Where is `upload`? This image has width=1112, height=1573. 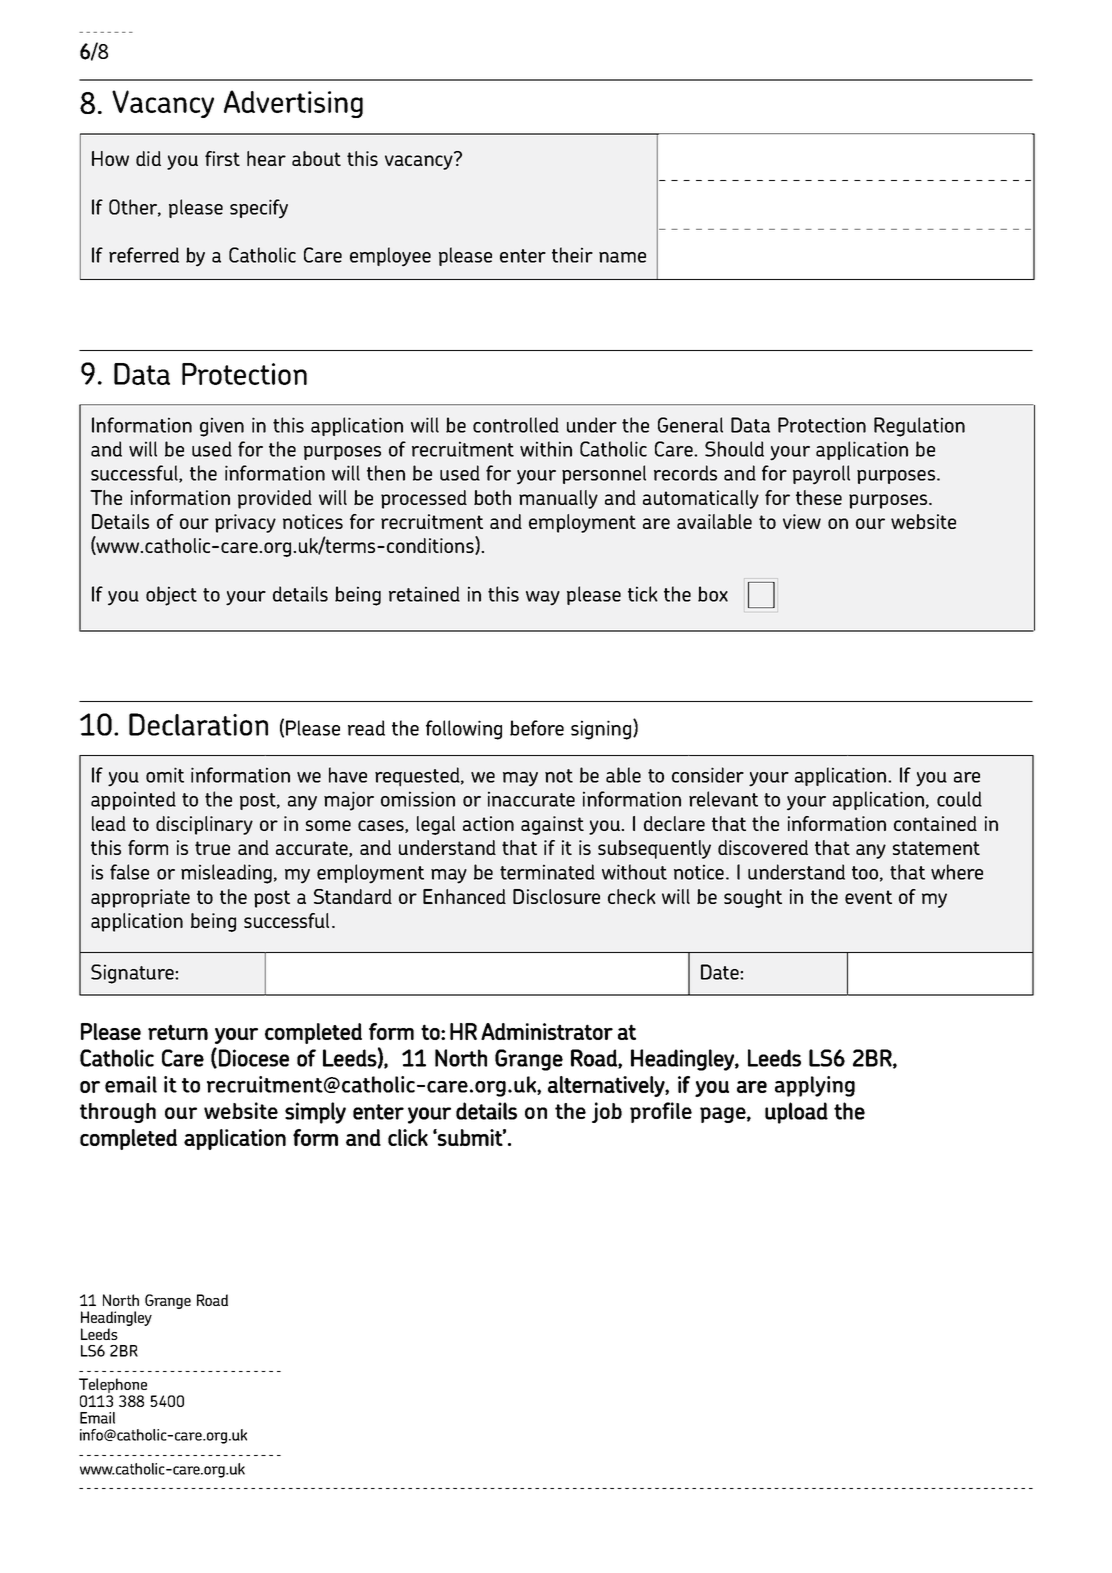 upload is located at coordinates (796, 1113).
